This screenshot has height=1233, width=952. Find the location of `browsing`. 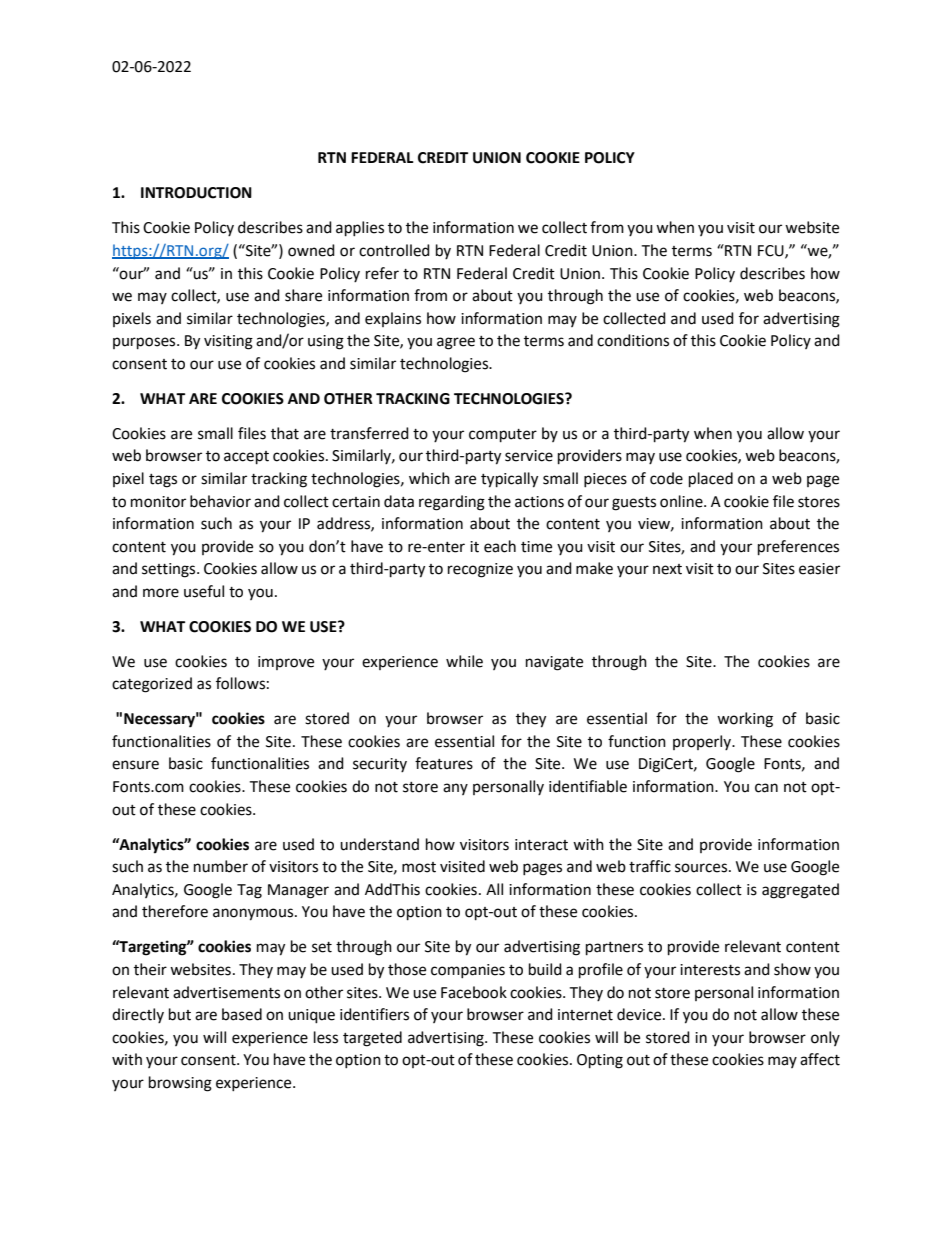

browsing is located at coordinates (180, 1084).
